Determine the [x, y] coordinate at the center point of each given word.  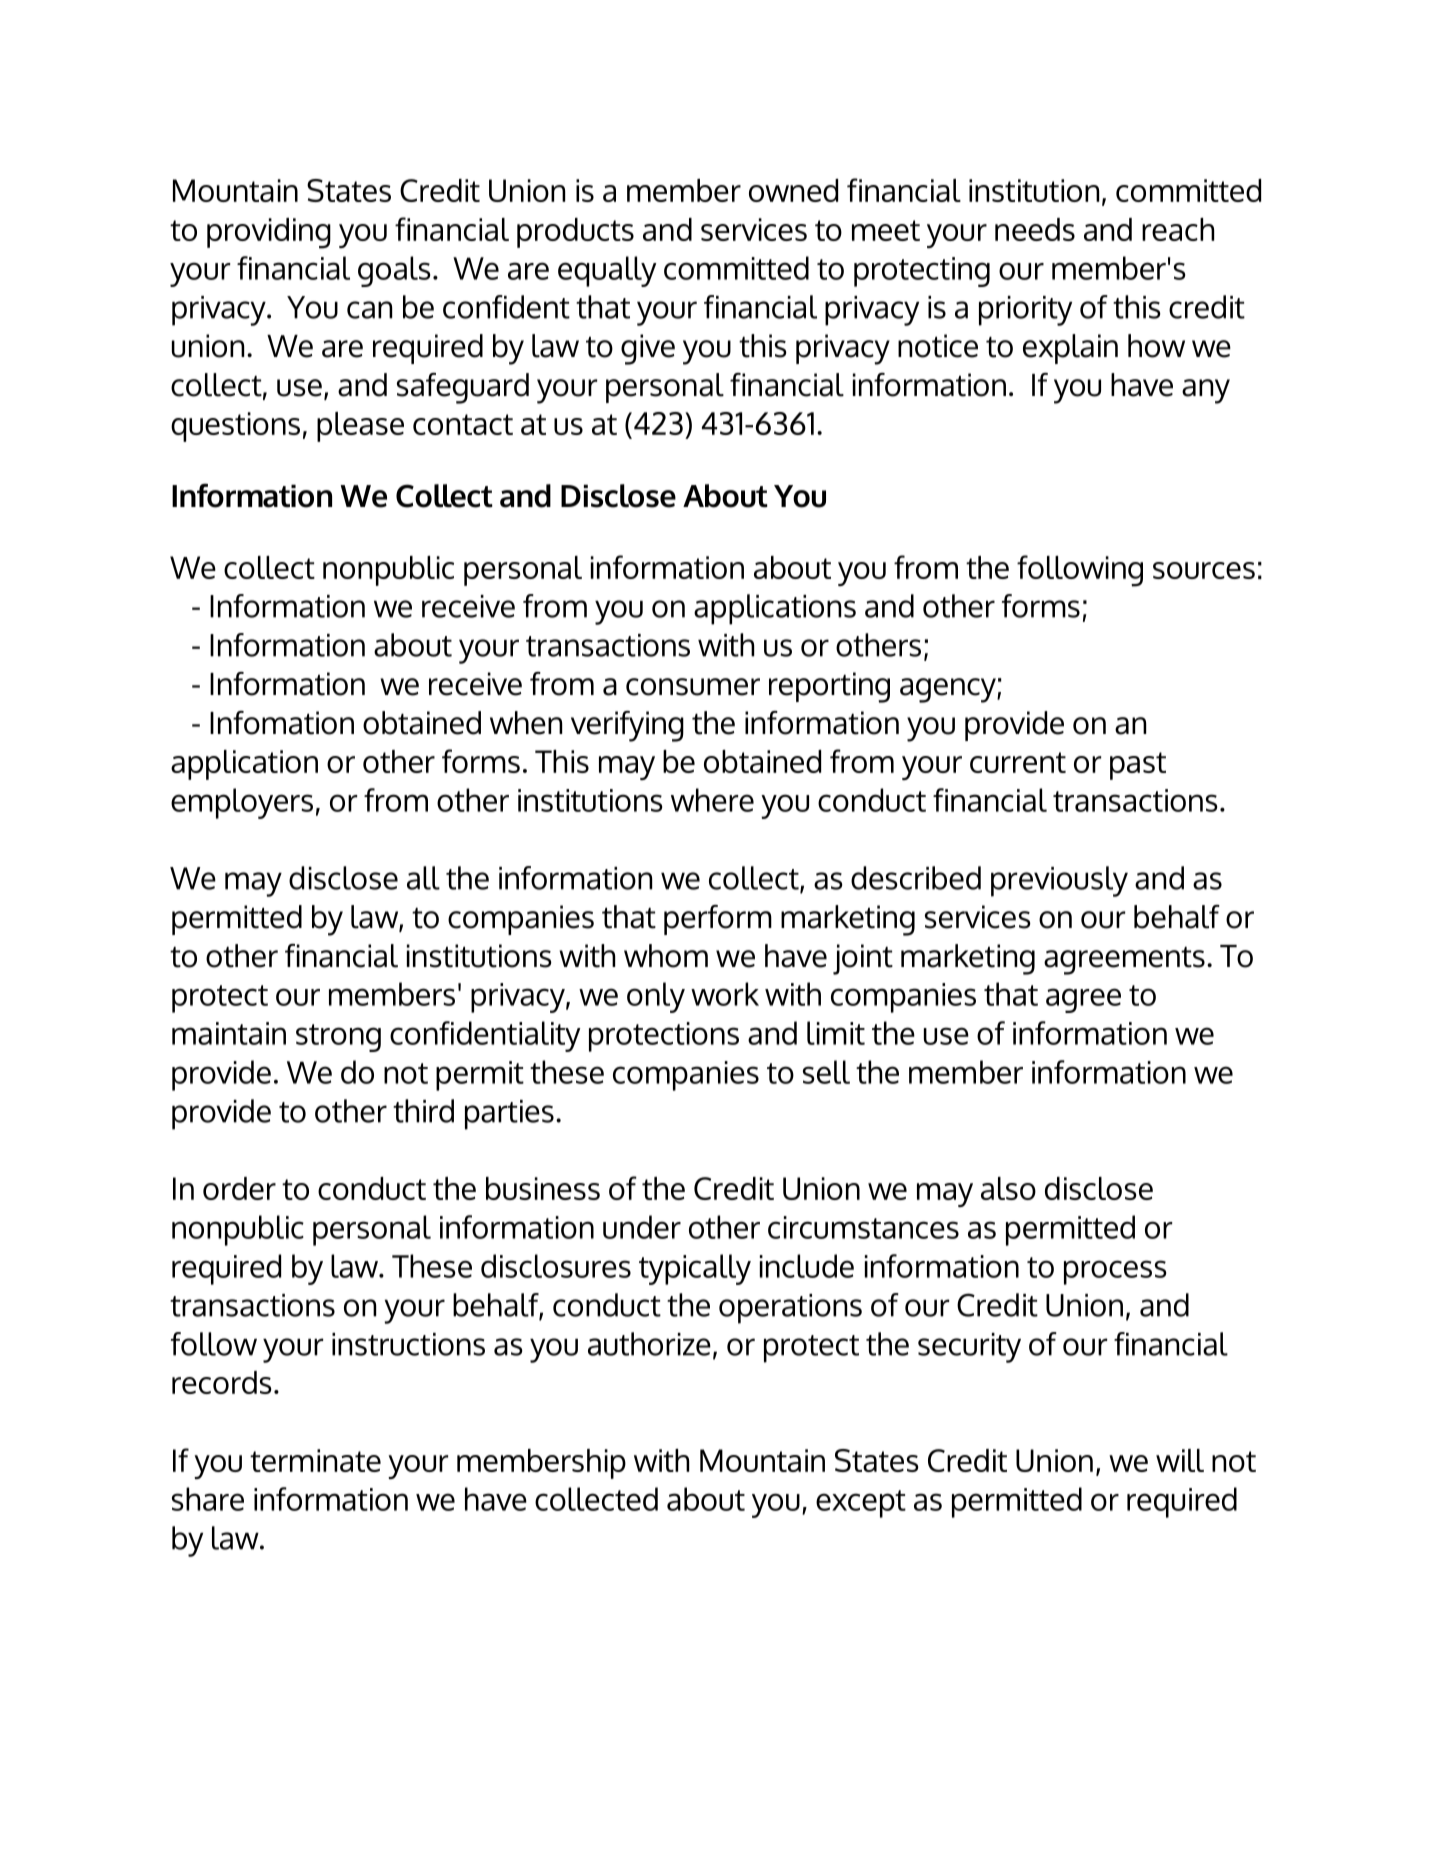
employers [242, 803]
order [239, 1188]
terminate [315, 1460]
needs [1035, 229]
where [712, 800]
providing [269, 233]
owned [793, 190]
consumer [693, 687]
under [642, 1227]
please [360, 427]
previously [1059, 881]
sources [1204, 570]
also [1008, 1188]
